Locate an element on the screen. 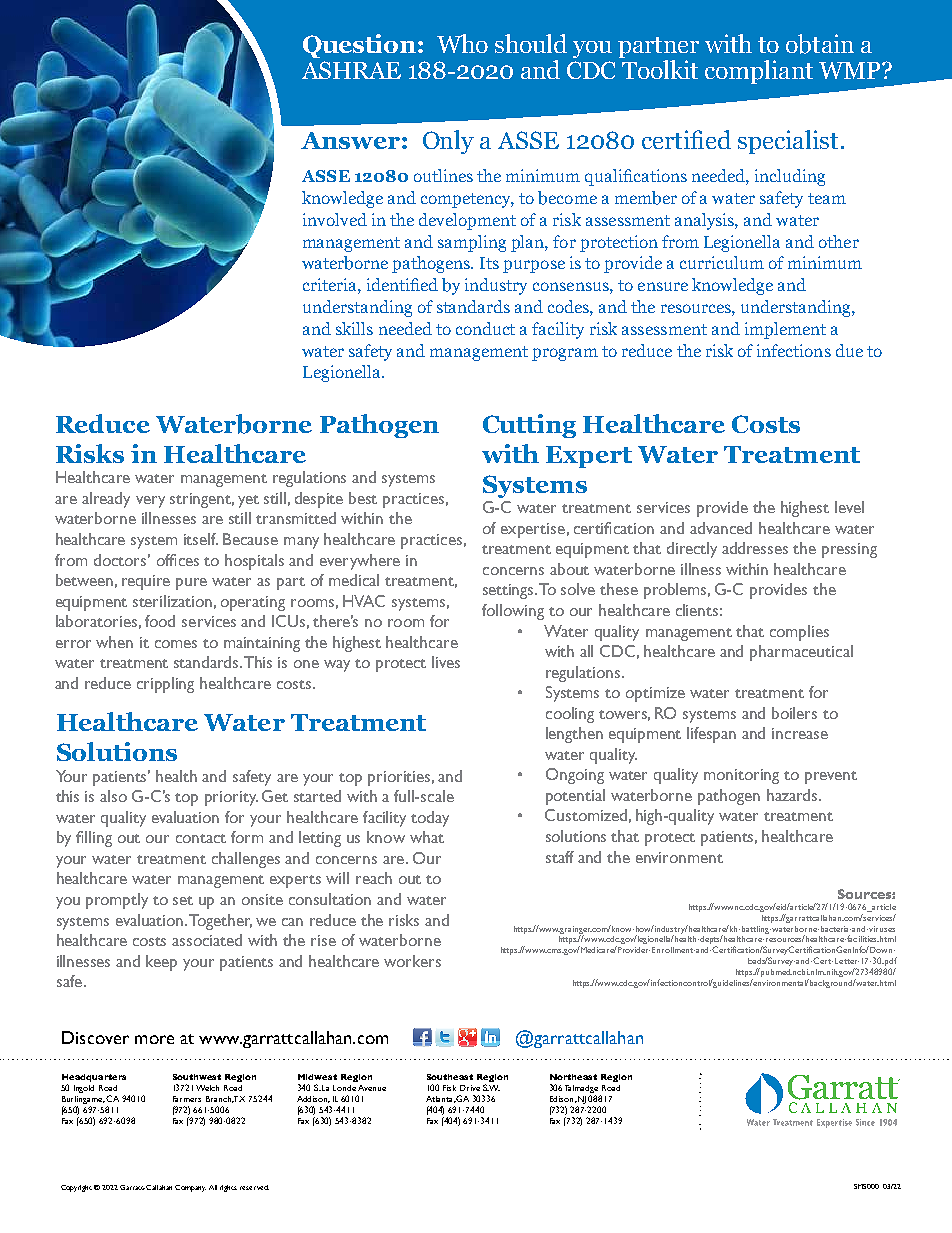  infections is located at coordinates (794, 350).
